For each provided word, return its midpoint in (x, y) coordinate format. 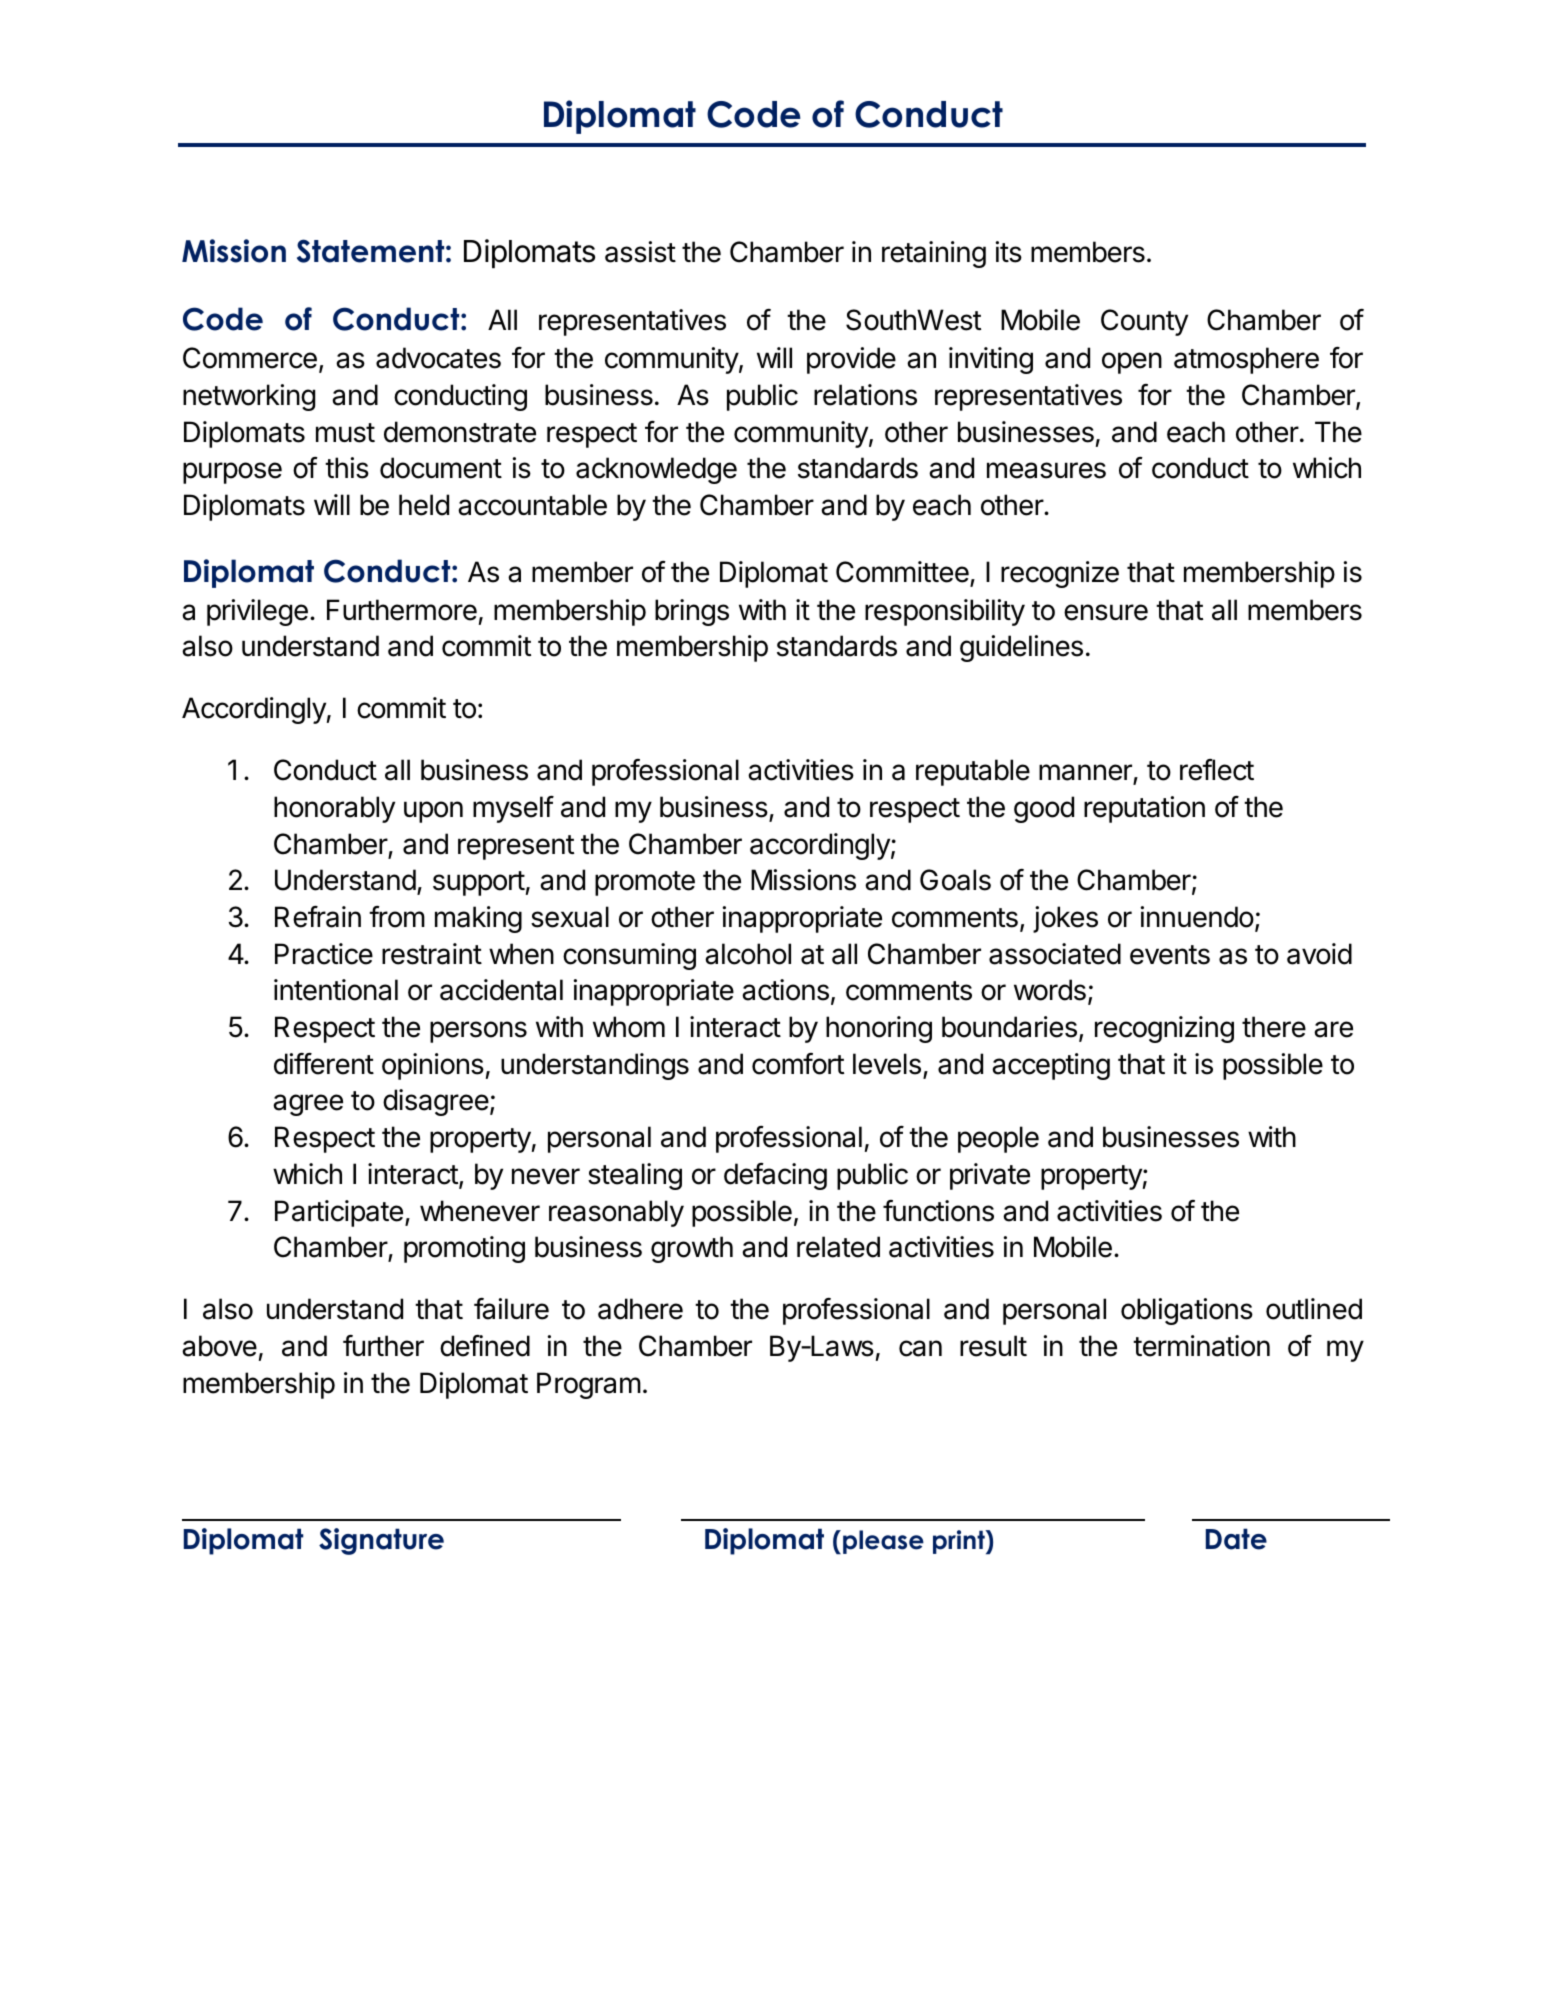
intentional (336, 990)
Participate (339, 1213)
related (838, 1247)
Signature (381, 1541)
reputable (973, 772)
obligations (1187, 1311)
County (1144, 322)
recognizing (1164, 1029)
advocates (438, 358)
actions (785, 990)
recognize (1060, 574)
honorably (334, 809)
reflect (1217, 770)
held (424, 505)
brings (692, 612)
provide (851, 360)
